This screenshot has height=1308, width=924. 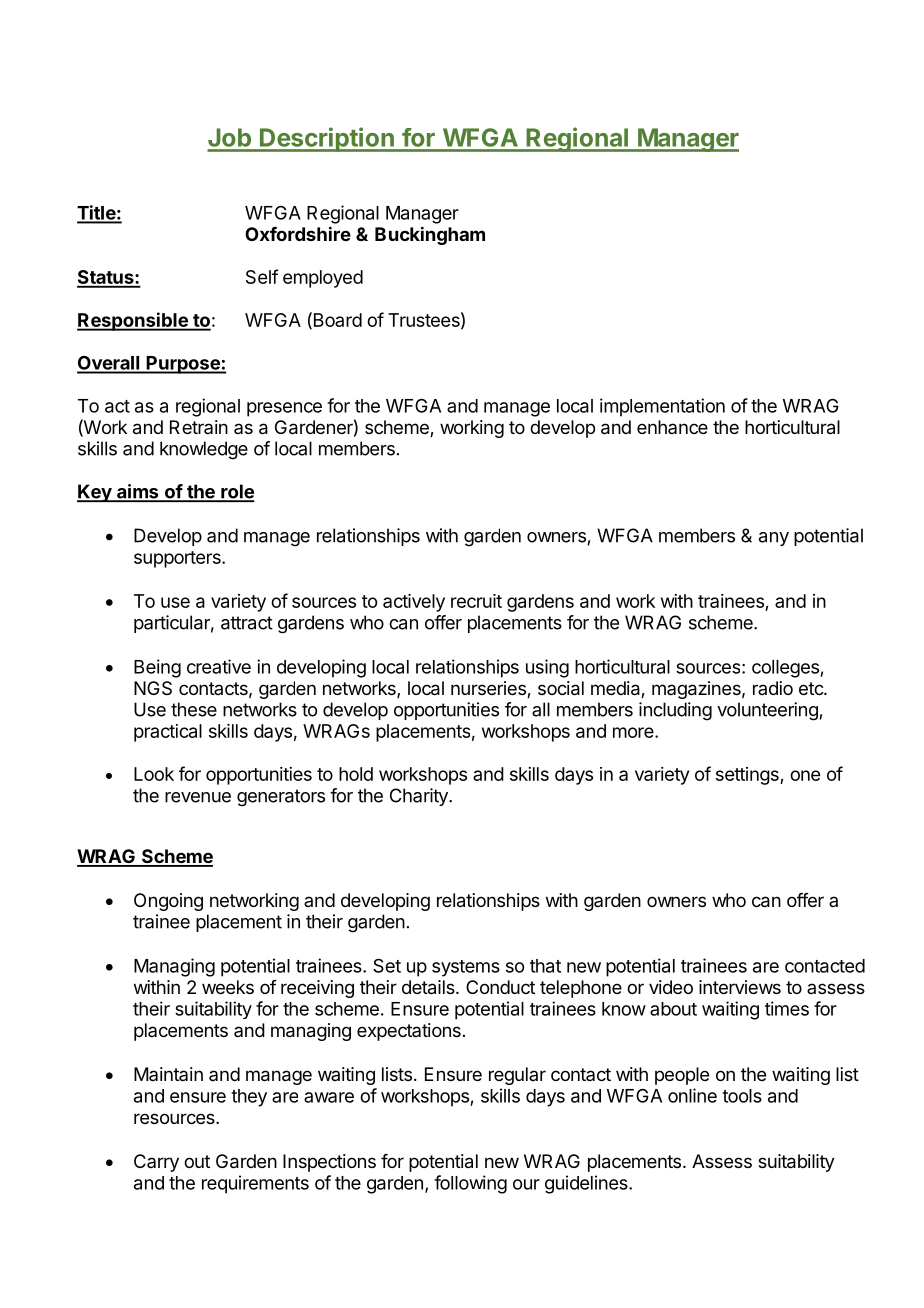 I want to click on implementation, so click(x=662, y=407).
